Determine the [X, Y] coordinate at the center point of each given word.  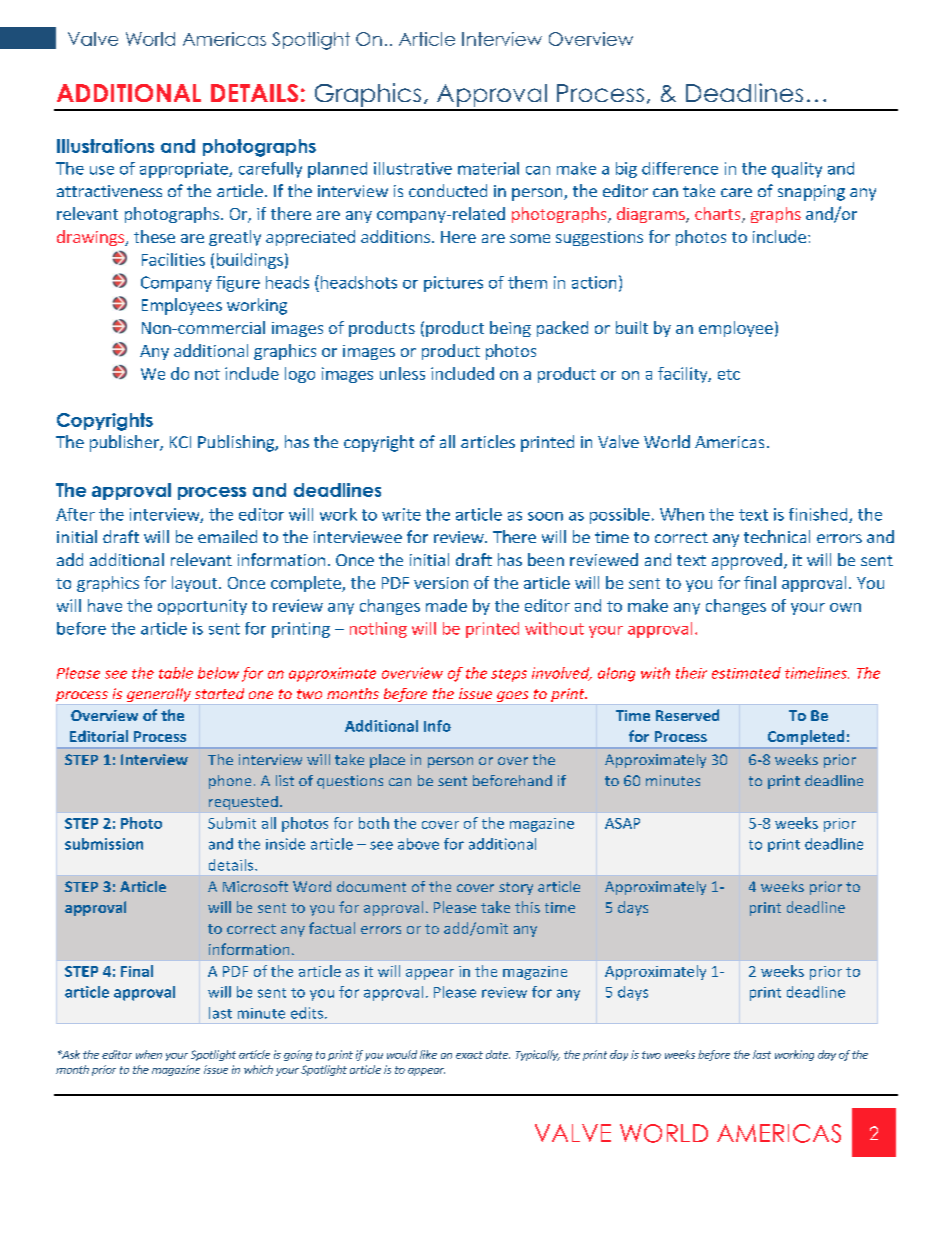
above [418, 844]
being [510, 329]
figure [238, 284]
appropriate [185, 170]
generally [159, 695]
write [401, 514]
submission [104, 844]
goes [512, 696]
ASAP [622, 823]
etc [729, 374]
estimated [746, 673]
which [258, 1069]
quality [797, 170]
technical [777, 536]
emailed [227, 536]
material [488, 168]
